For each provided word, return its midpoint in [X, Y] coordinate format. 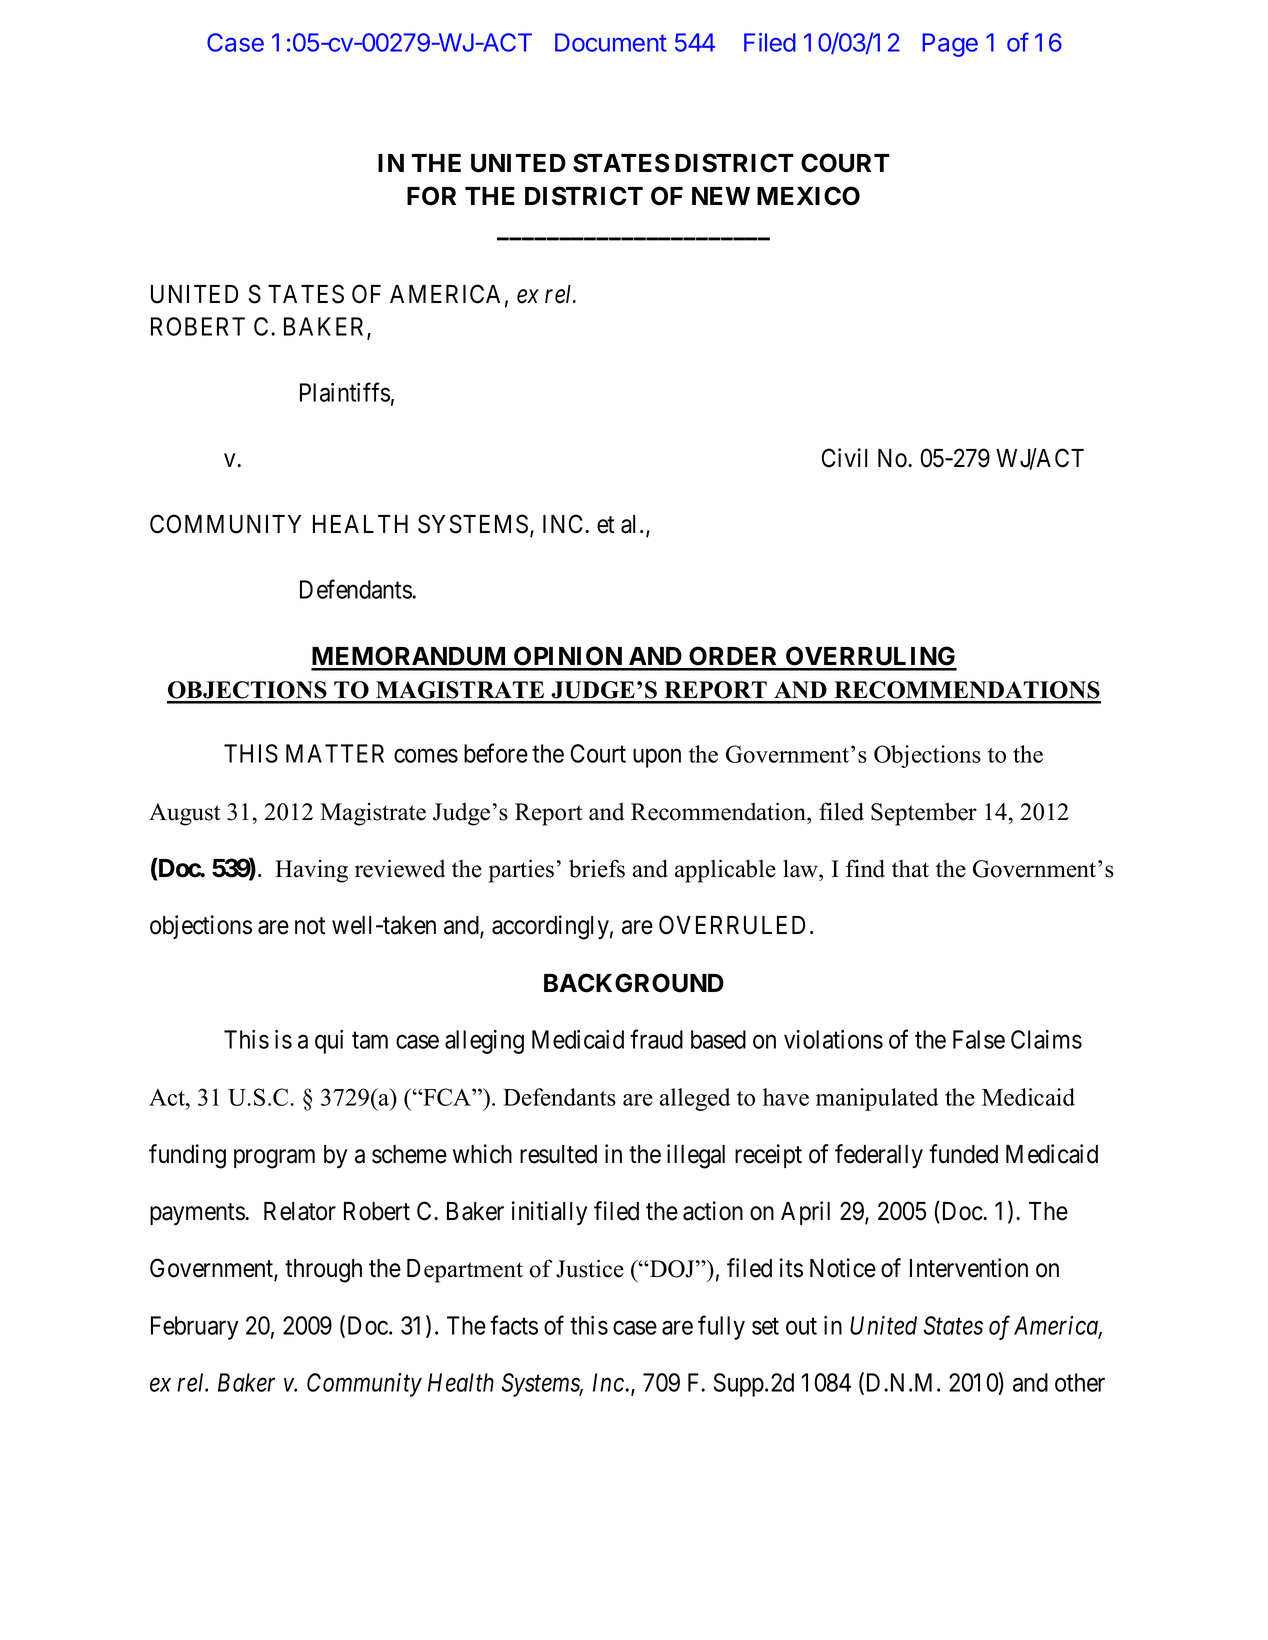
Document [611, 42]
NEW [721, 196]
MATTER [335, 753]
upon [657, 758]
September [924, 814]
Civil [844, 458]
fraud [656, 1039]
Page [950, 45]
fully [721, 1327]
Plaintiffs [345, 392]
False [979, 1039]
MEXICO [808, 196]
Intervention [969, 1268]
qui [329, 1042]
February [194, 1328]
